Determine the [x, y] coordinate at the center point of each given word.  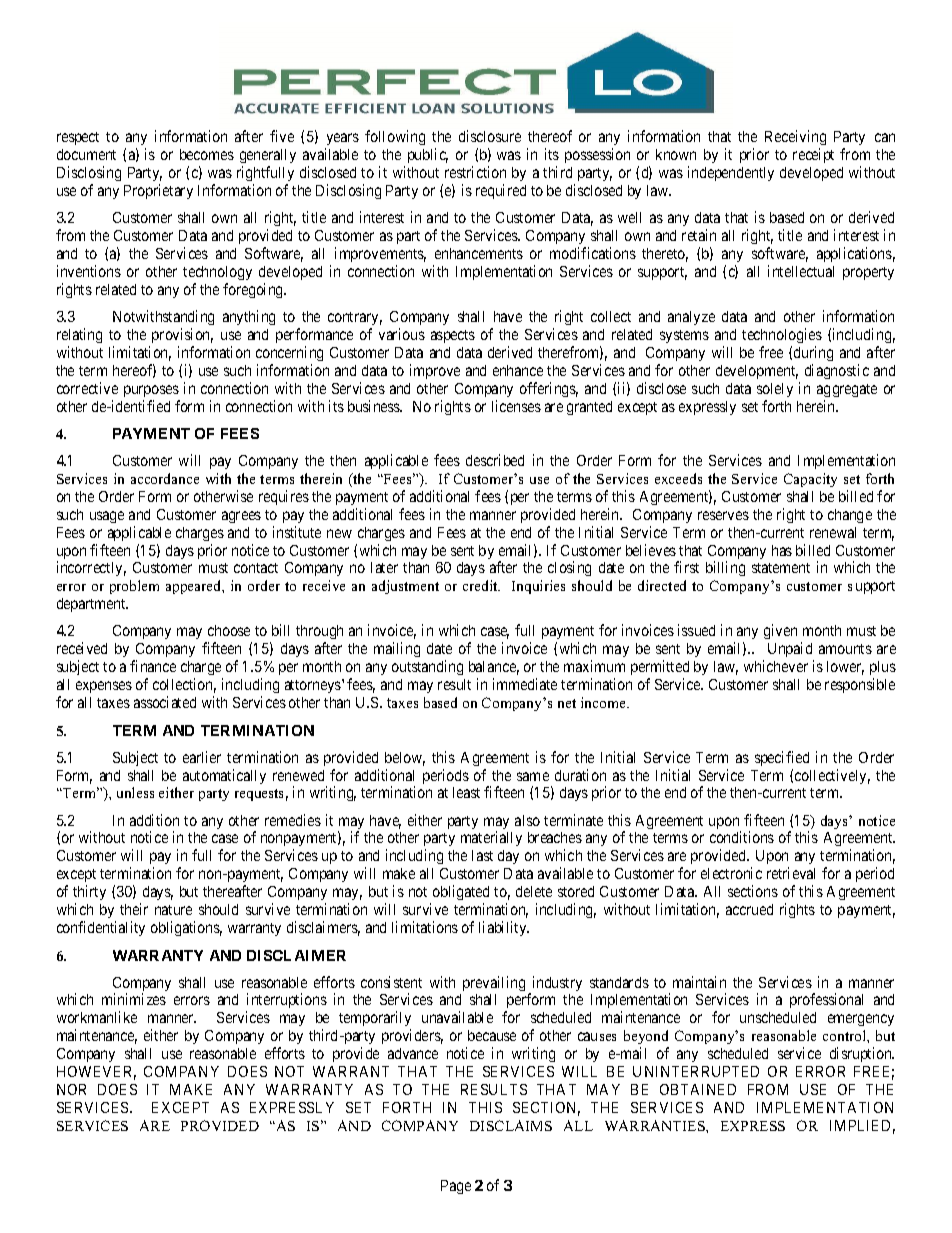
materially [491, 838]
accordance [165, 478]
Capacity [810, 480]
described [495, 460]
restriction [475, 172]
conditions [742, 837]
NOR [71, 1089]
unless [135, 792]
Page [456, 1187]
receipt [813, 155]
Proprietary [158, 191]
